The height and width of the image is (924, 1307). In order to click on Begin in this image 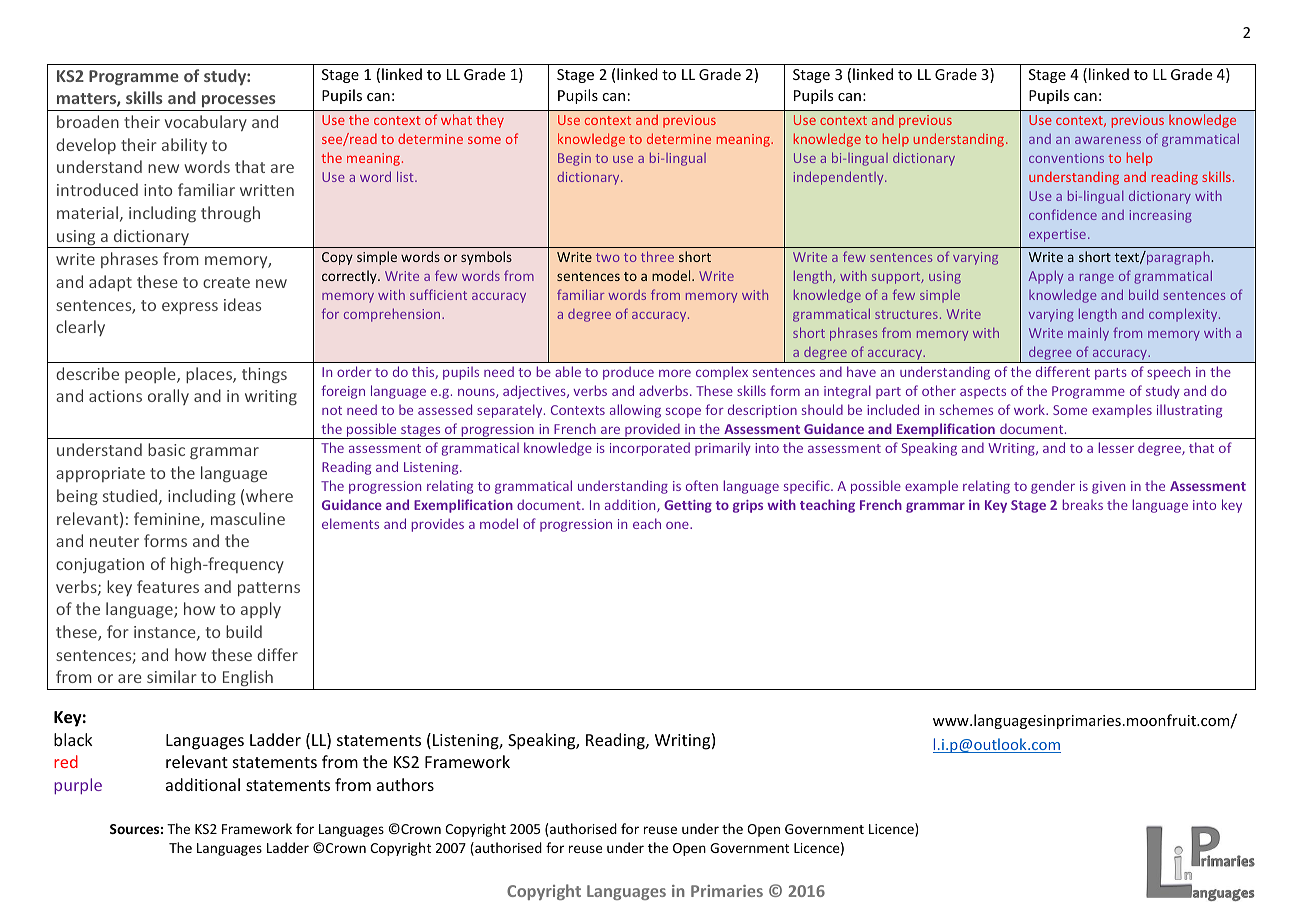, I will do `click(574, 159)`.
